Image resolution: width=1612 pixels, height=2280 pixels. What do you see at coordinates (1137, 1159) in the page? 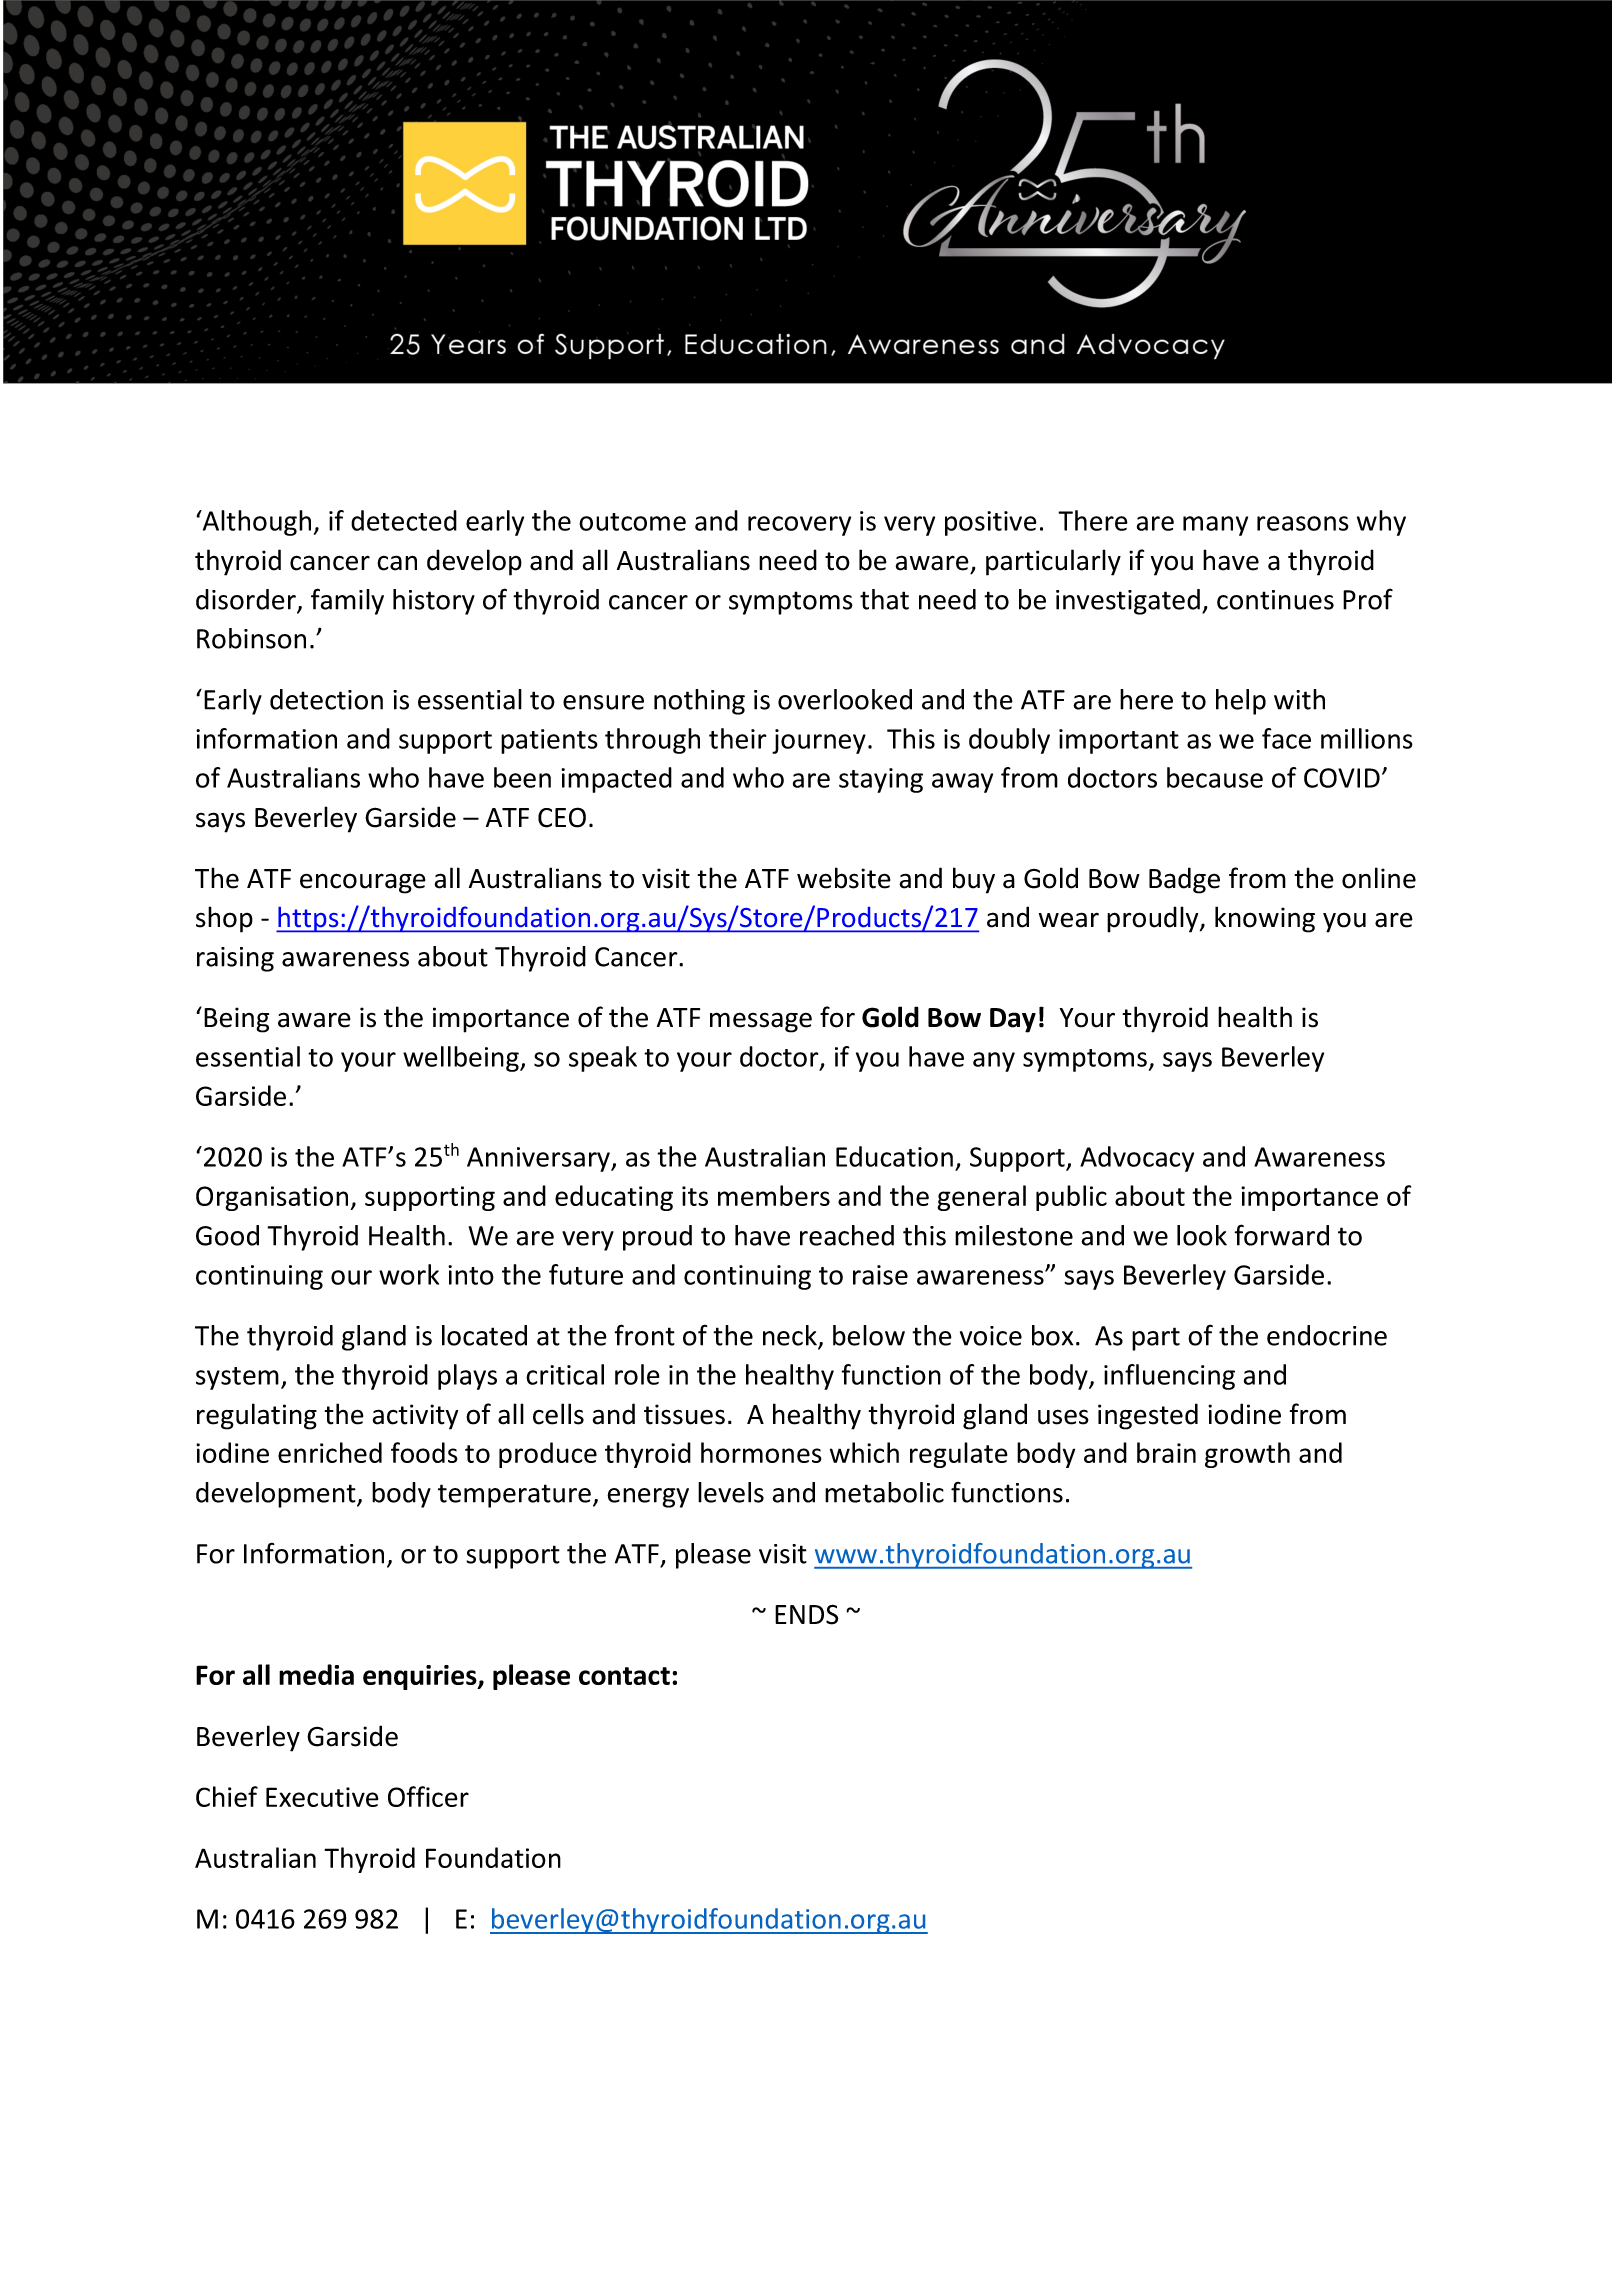
I see `Advocacy` at bounding box center [1137, 1159].
